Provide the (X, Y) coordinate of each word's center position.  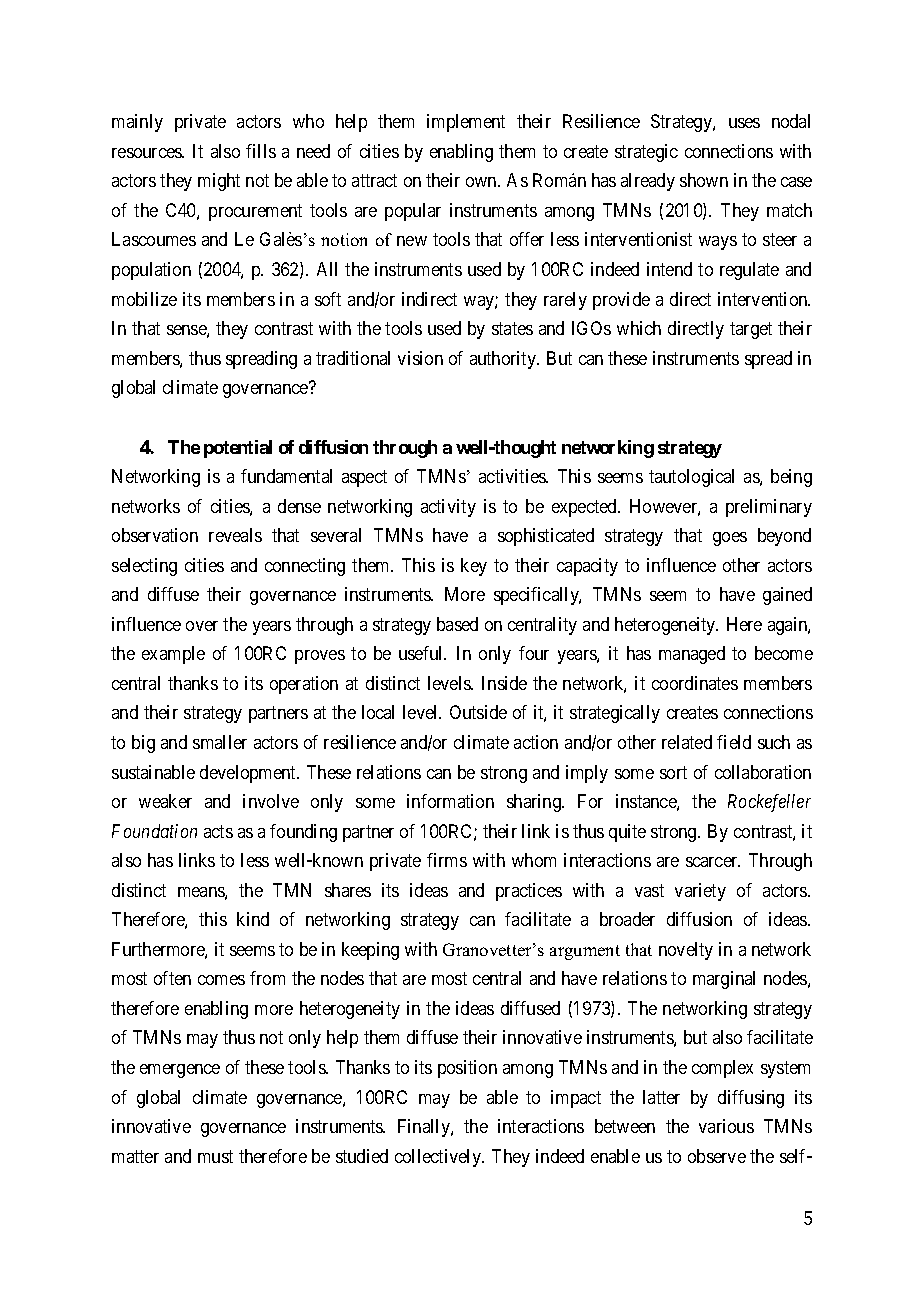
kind (253, 919)
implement (466, 123)
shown (704, 180)
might (219, 182)
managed (692, 655)
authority (504, 360)
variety (700, 892)
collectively (439, 1158)
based (457, 624)
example (173, 655)
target (751, 330)
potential (238, 449)
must (215, 1156)
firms (447, 860)
